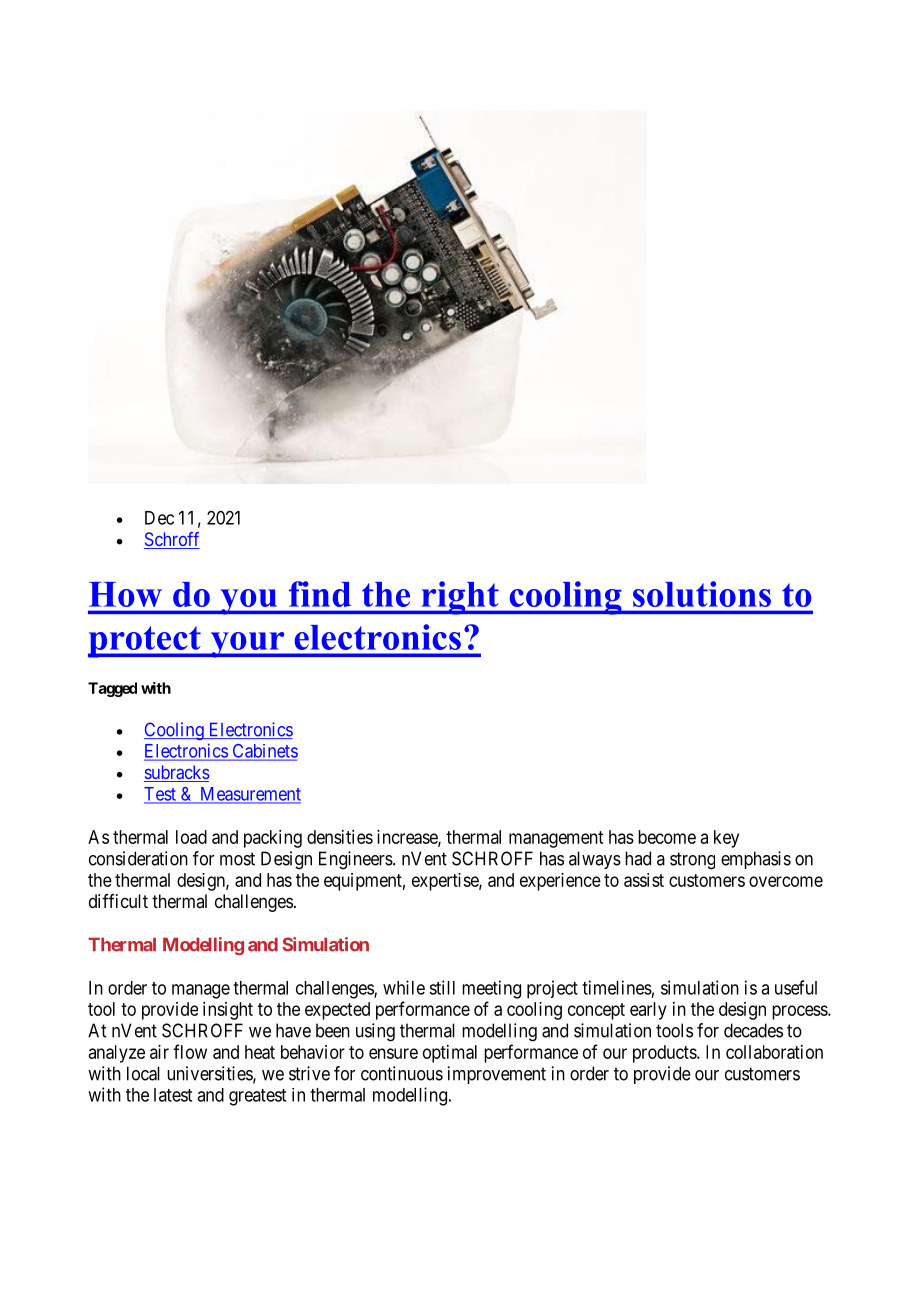  What do you see at coordinates (702, 594) in the image?
I see `solutions` at bounding box center [702, 594].
